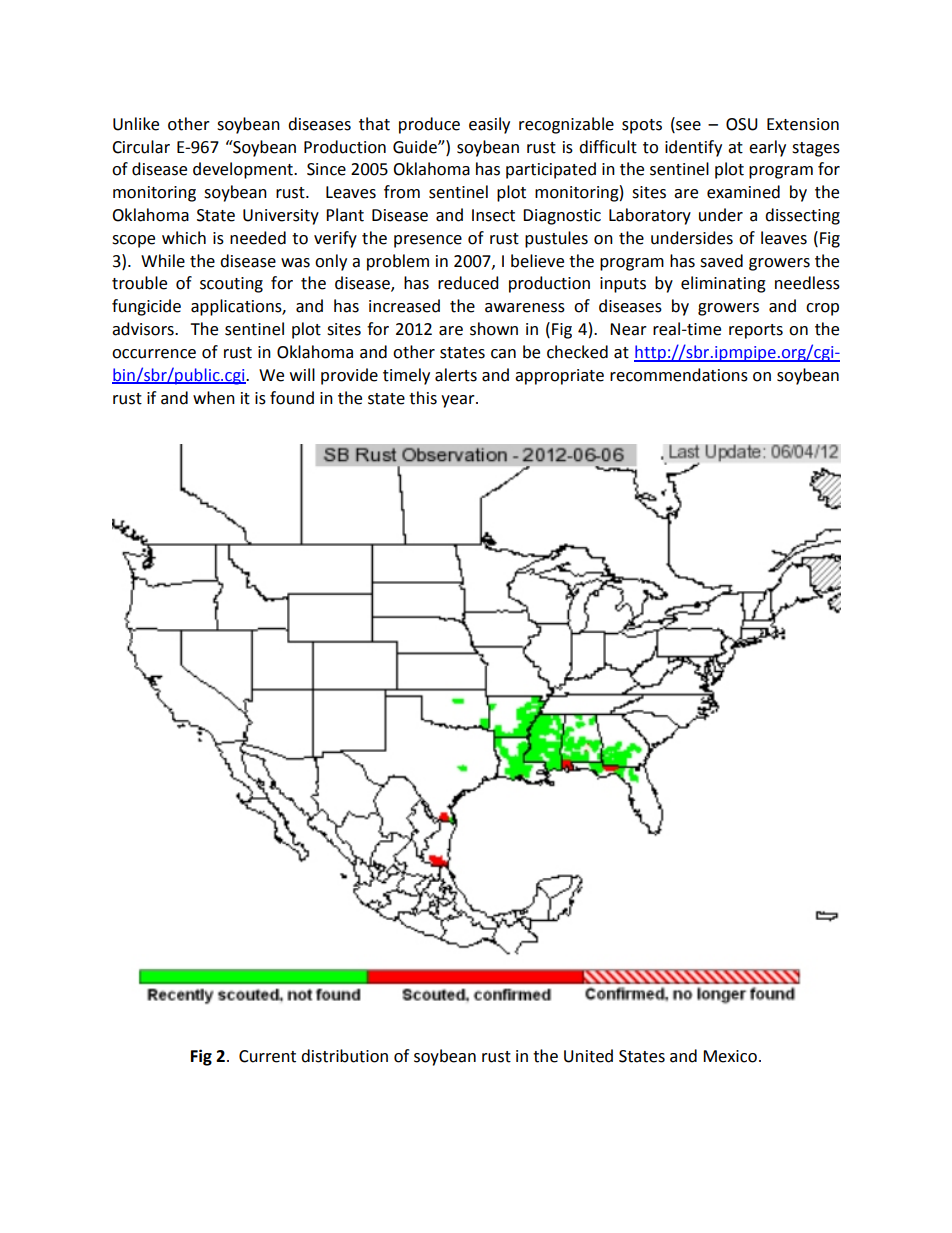 The image size is (952, 1233). I want to click on distribution, so click(344, 1056).
